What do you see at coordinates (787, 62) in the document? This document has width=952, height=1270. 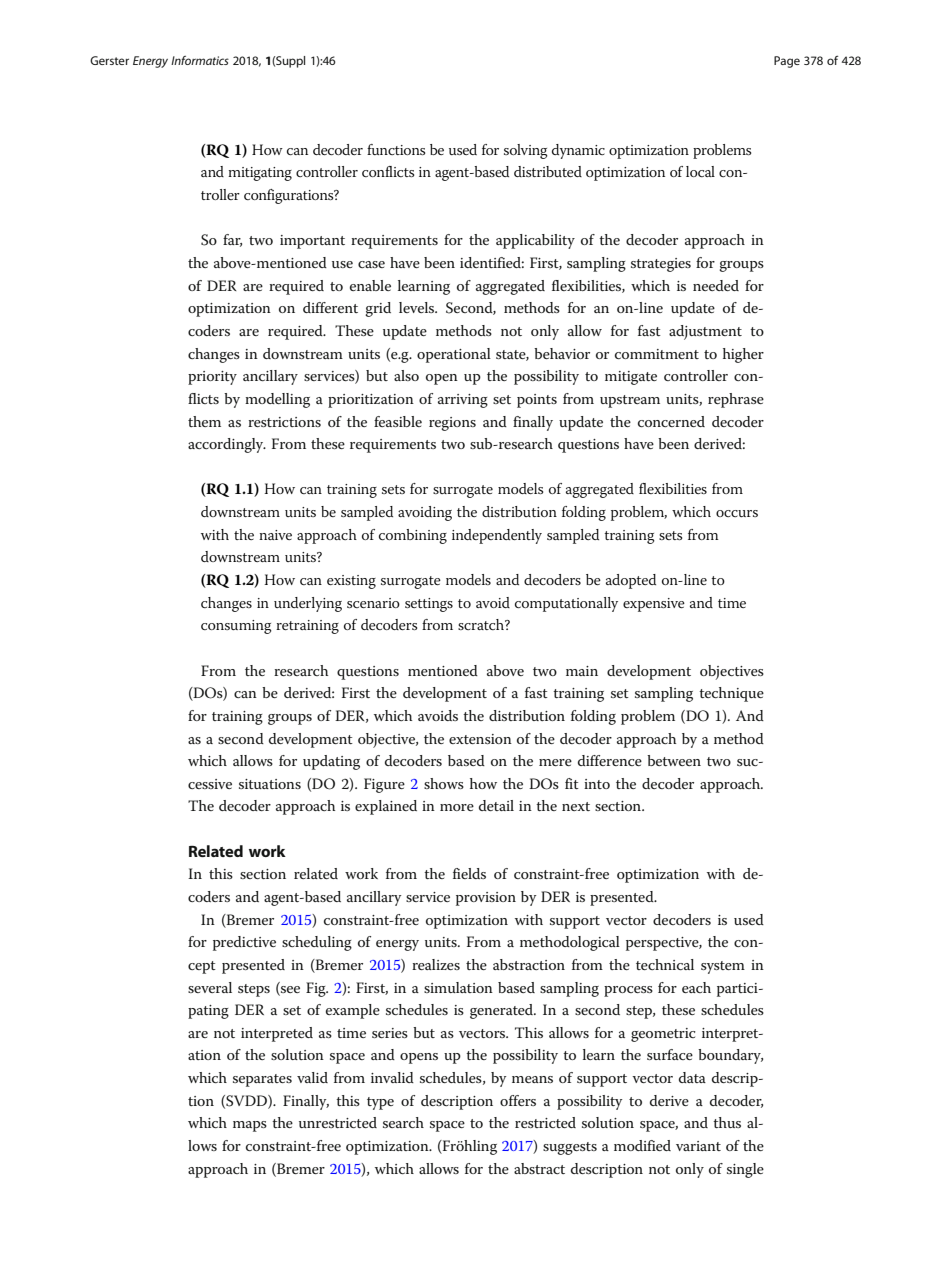 I see `Page` at bounding box center [787, 62].
